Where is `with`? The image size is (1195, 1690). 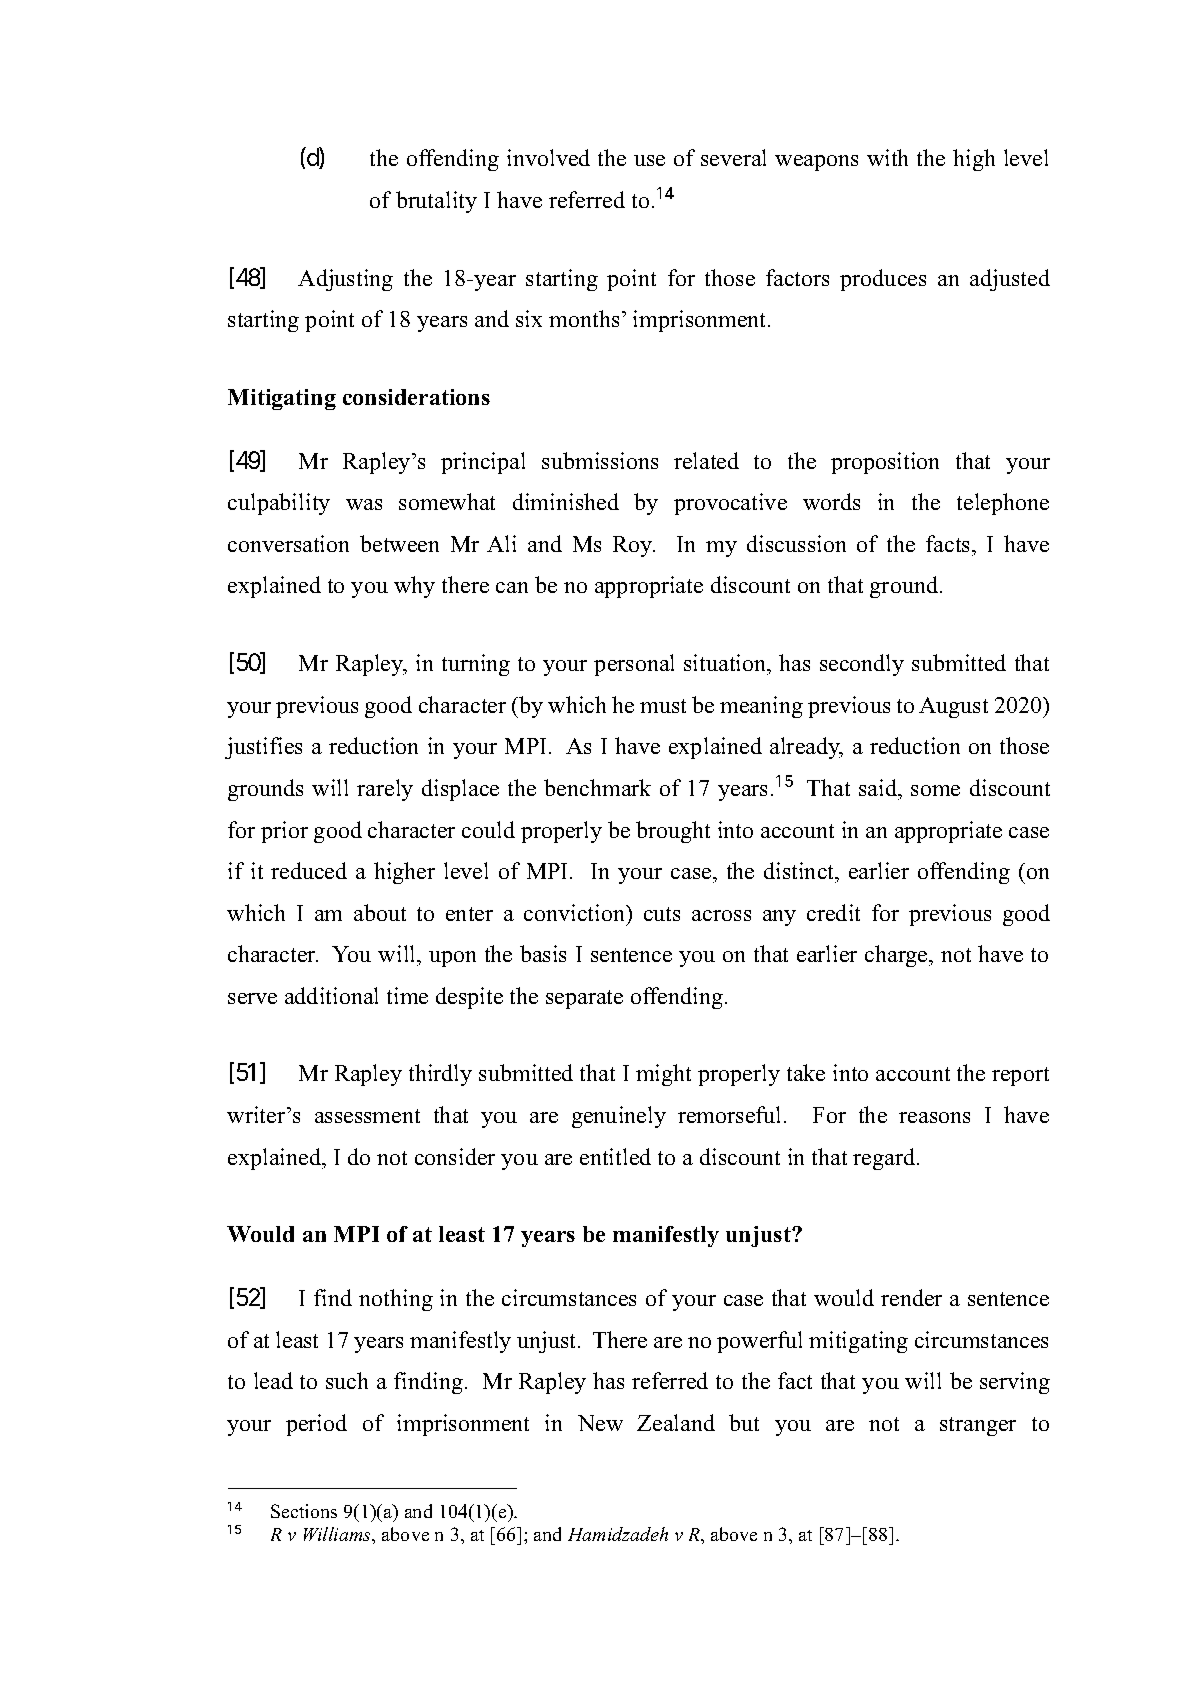
with is located at coordinates (887, 157).
